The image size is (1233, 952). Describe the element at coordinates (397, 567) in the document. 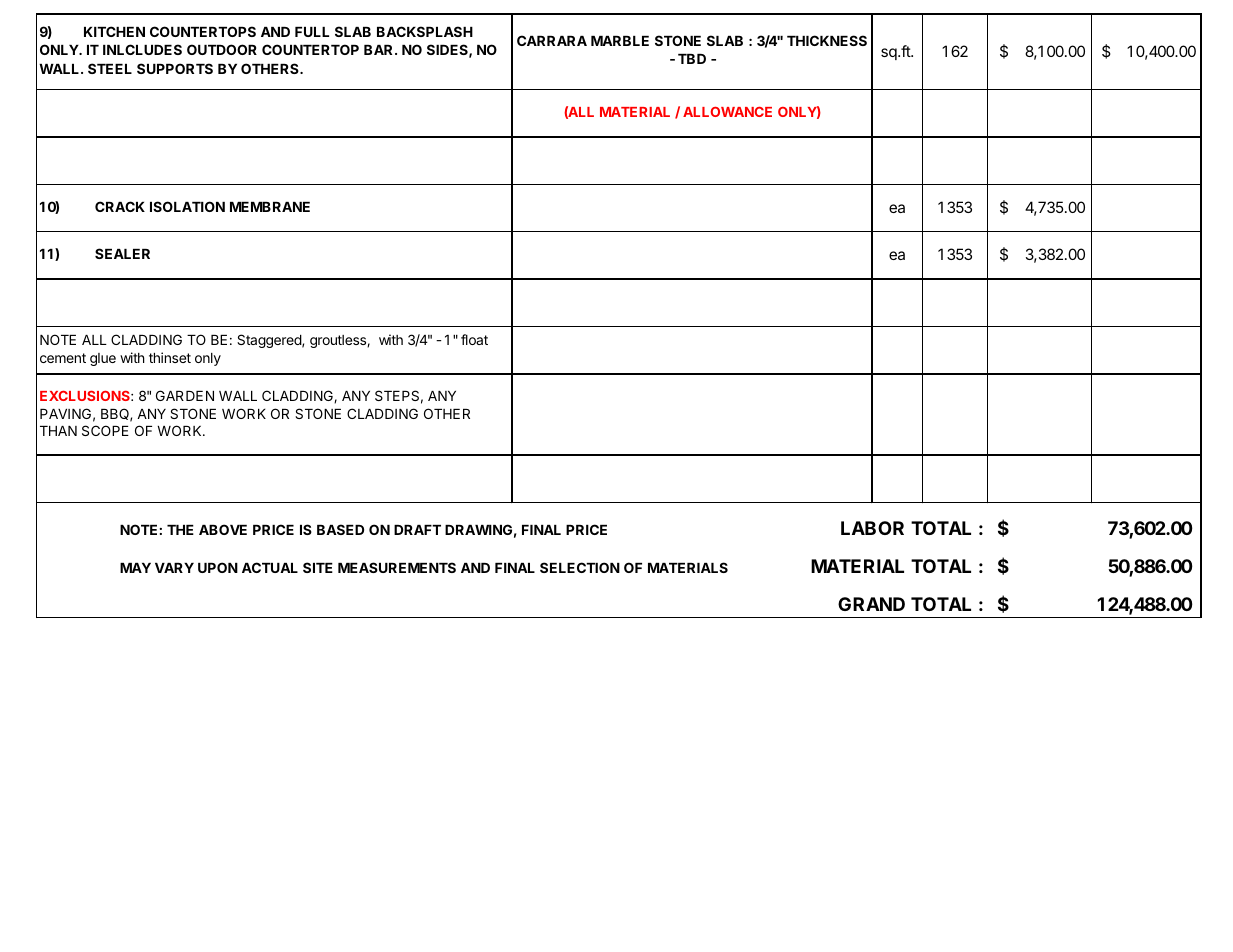

I see `MEASUREMENTS` at that location.
